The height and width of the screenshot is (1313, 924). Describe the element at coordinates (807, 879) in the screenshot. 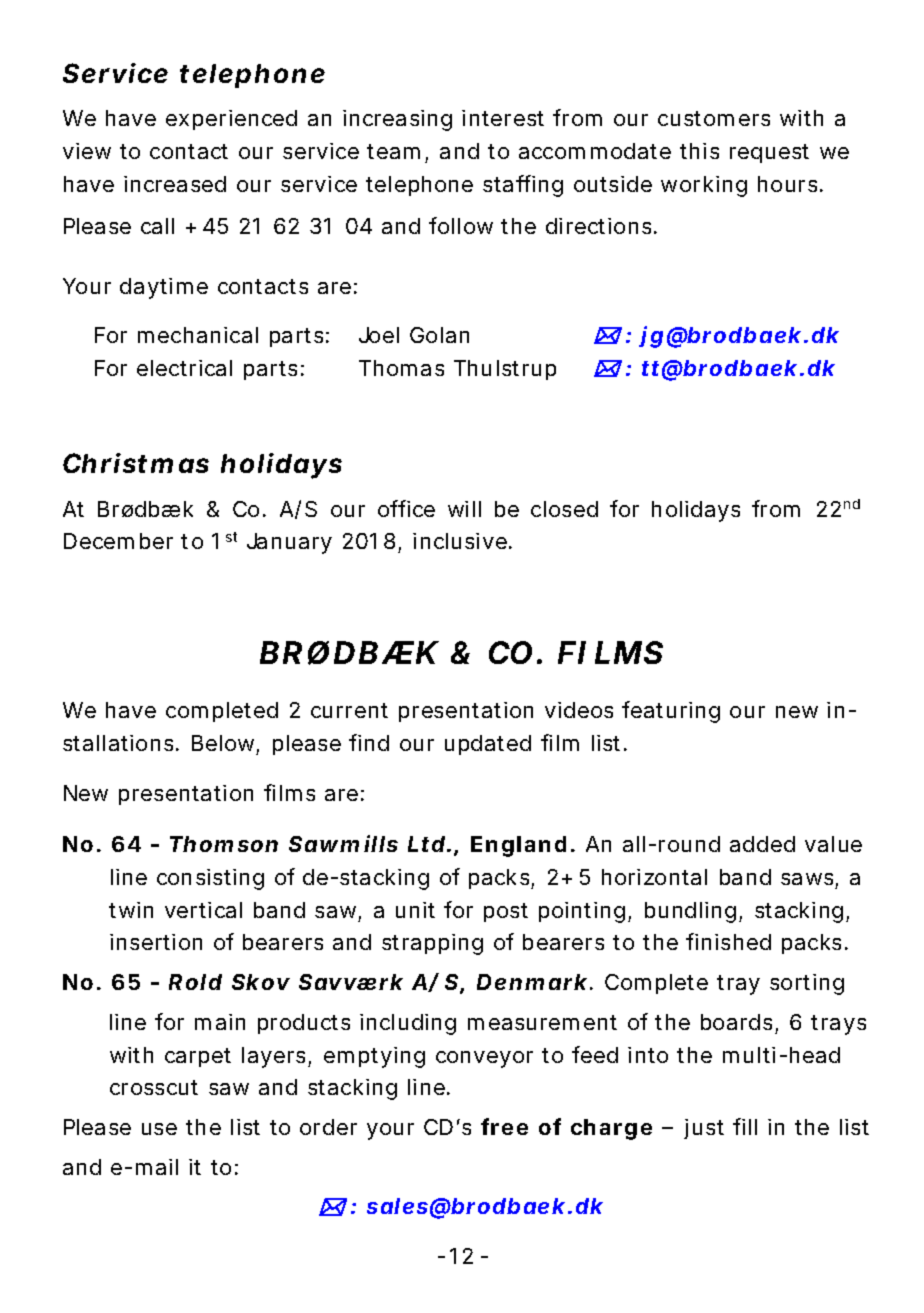

I see `saws` at that location.
